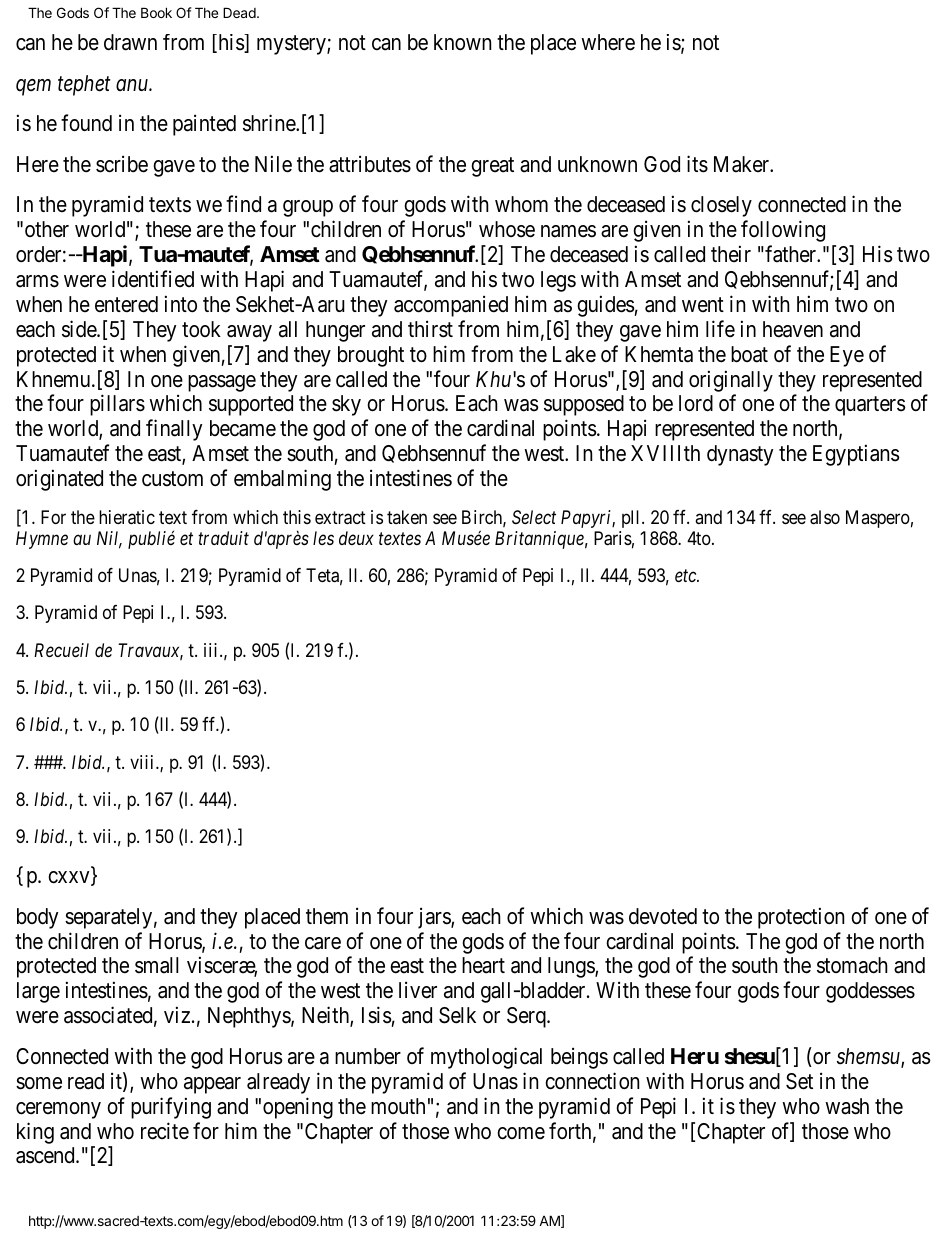 The image size is (952, 1233). What do you see at coordinates (292, 45) in the screenshot?
I see `mystery` at bounding box center [292, 45].
